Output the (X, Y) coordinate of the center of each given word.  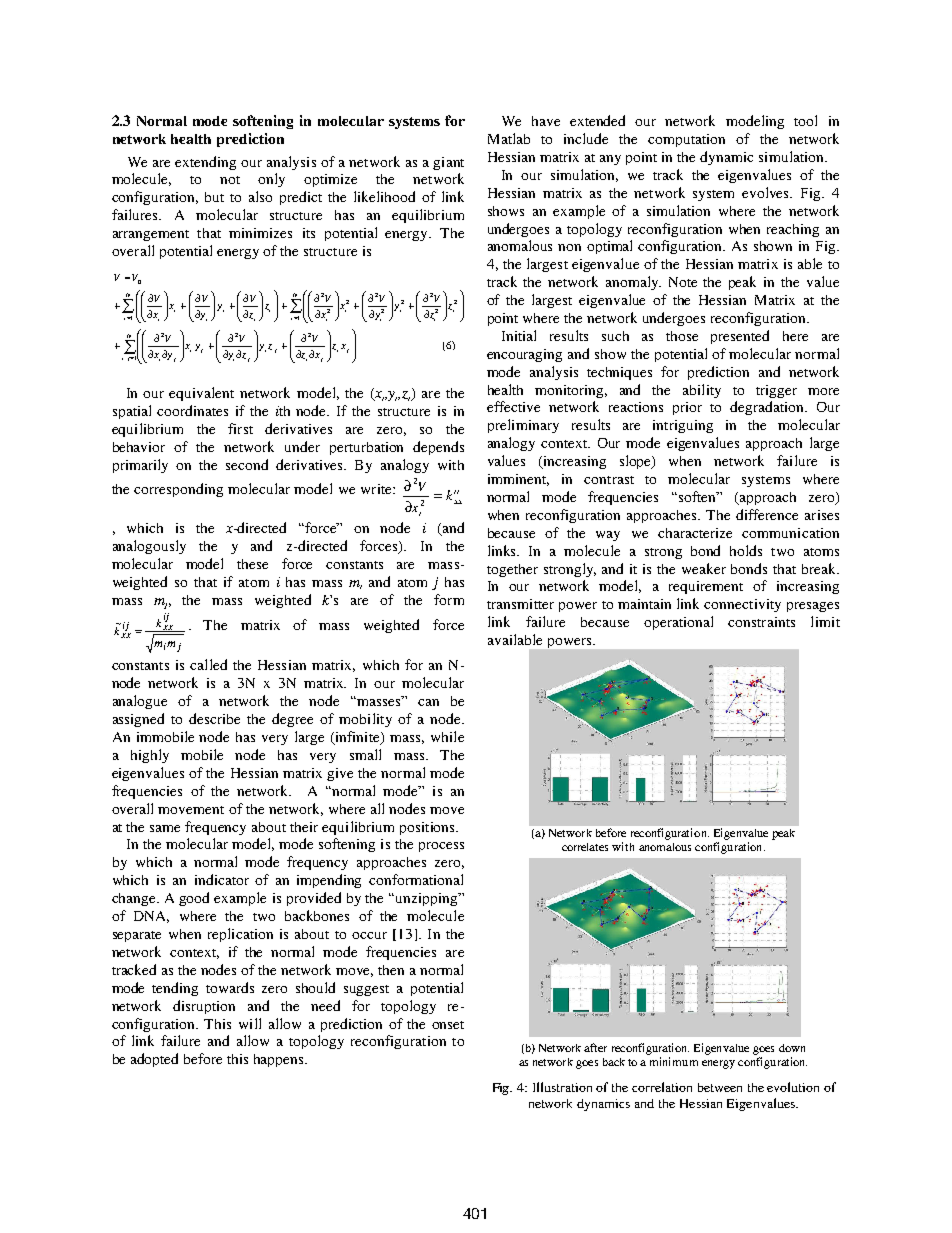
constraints (761, 622)
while (447, 736)
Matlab (509, 138)
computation (686, 140)
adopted (154, 1060)
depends (438, 448)
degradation (768, 408)
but (214, 197)
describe (214, 718)
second (247, 464)
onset (448, 1025)
